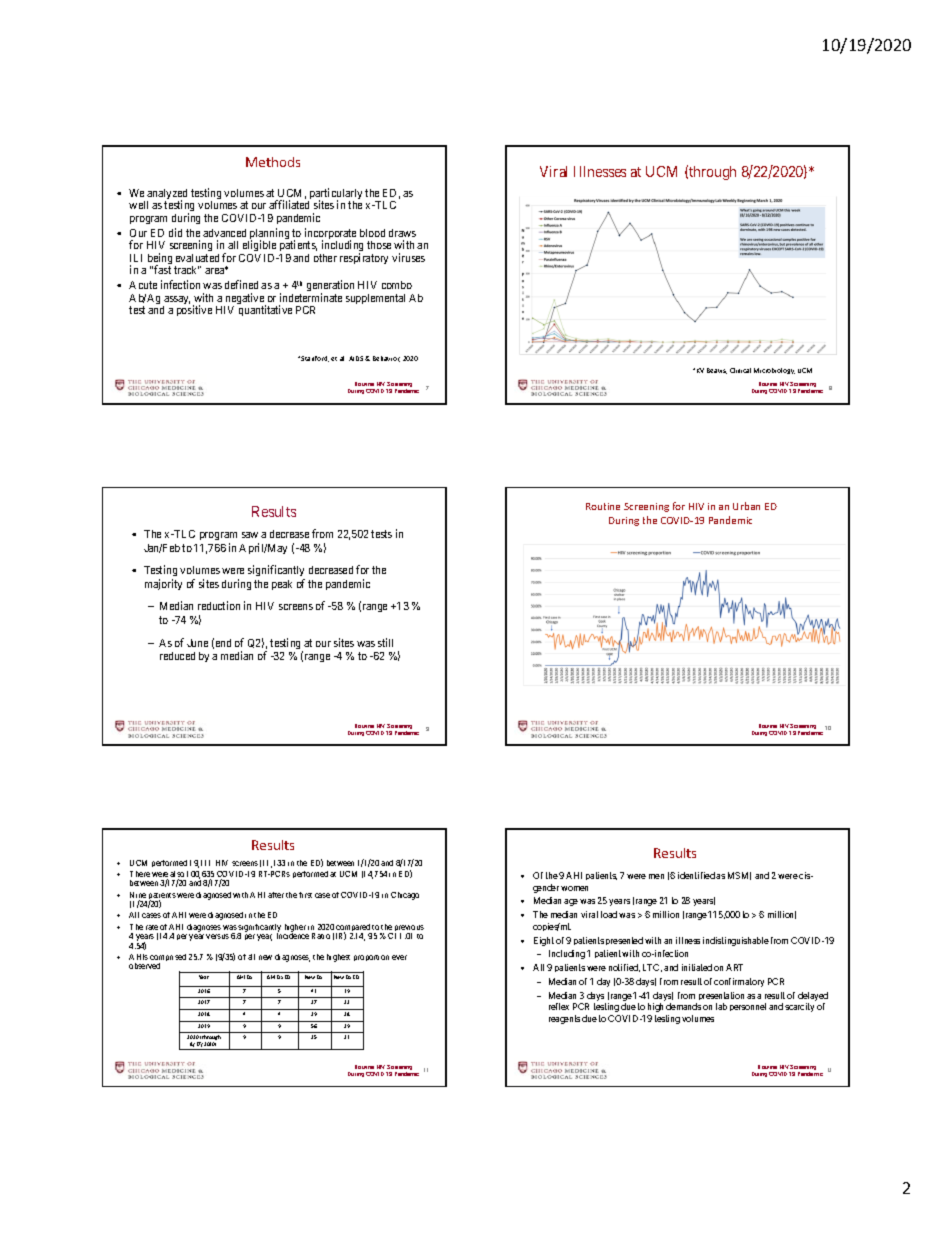 The height and width of the image is (1233, 952). What do you see at coordinates (385, 642) in the image?
I see `still` at bounding box center [385, 642].
